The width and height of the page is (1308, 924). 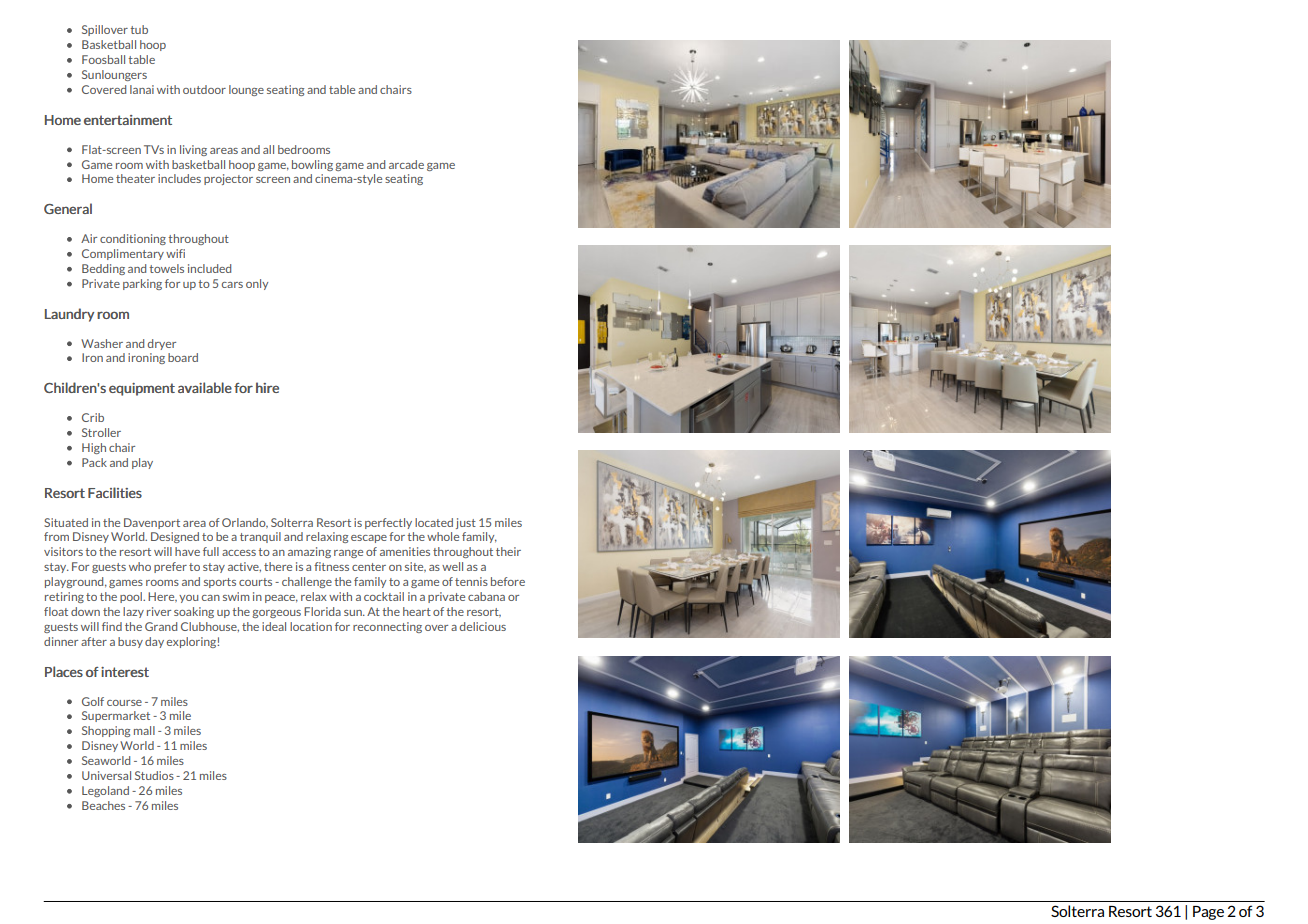 I want to click on bowling, so click(x=312, y=165).
